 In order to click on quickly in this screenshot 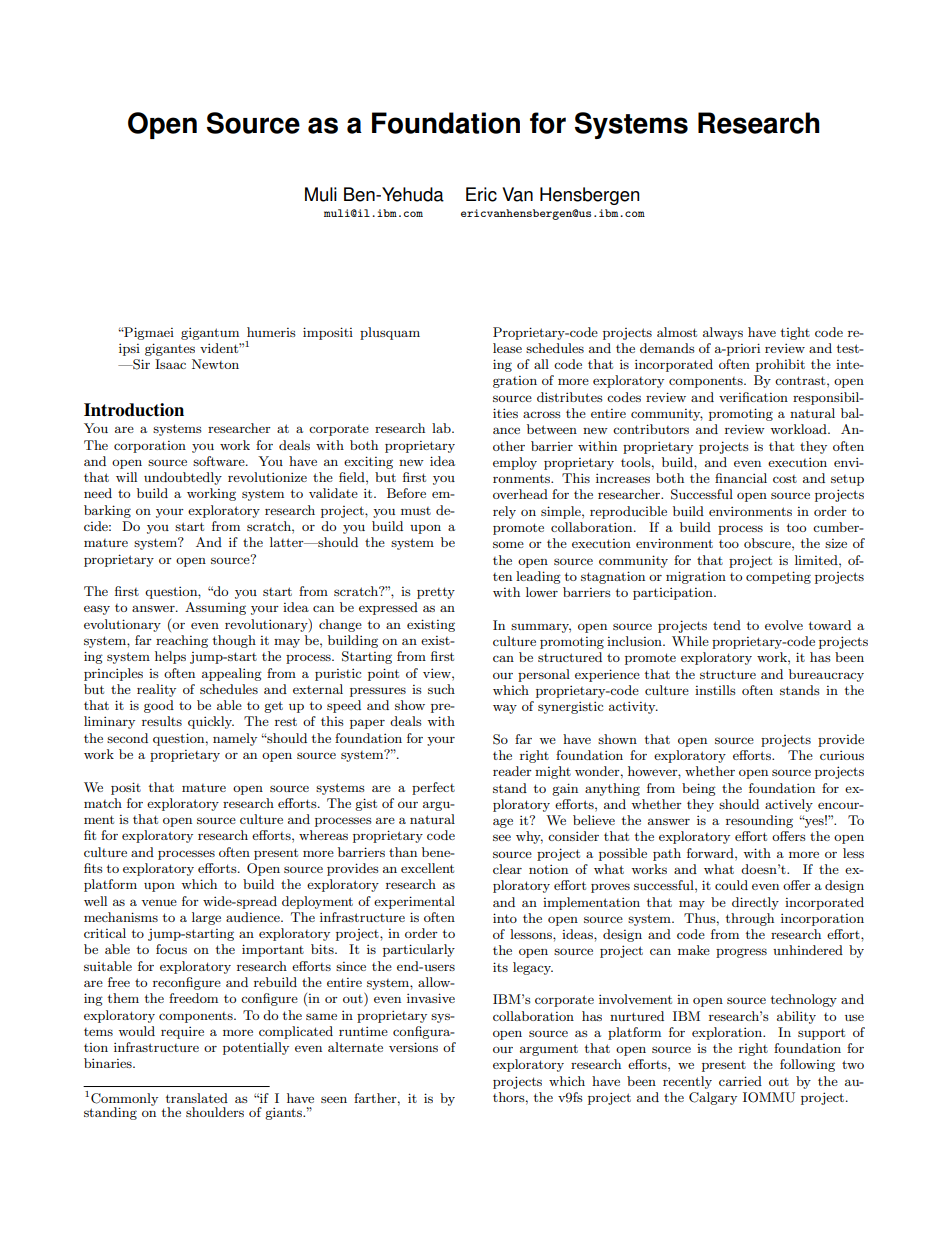, I will do `click(211, 722)`.
